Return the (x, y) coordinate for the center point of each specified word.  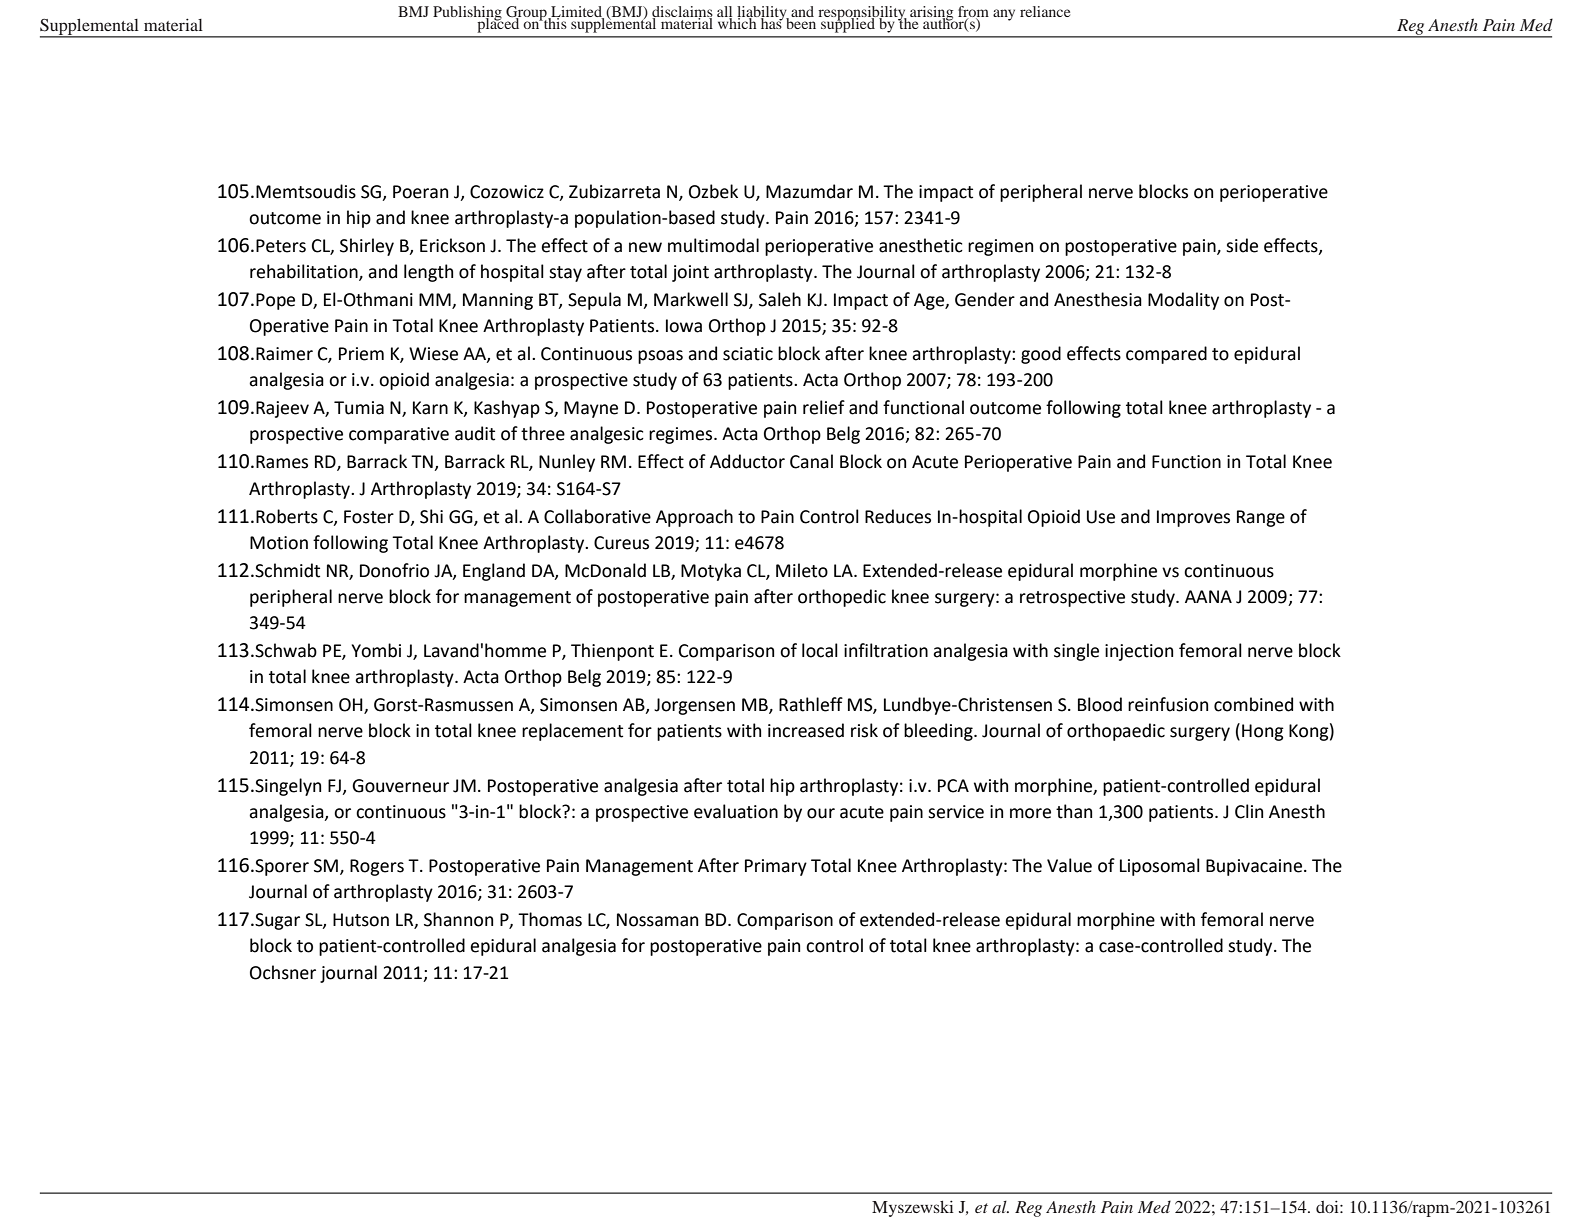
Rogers (377, 867)
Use (1101, 517)
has (771, 22)
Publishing (468, 14)
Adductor (747, 461)
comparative (399, 435)
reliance (1045, 11)
